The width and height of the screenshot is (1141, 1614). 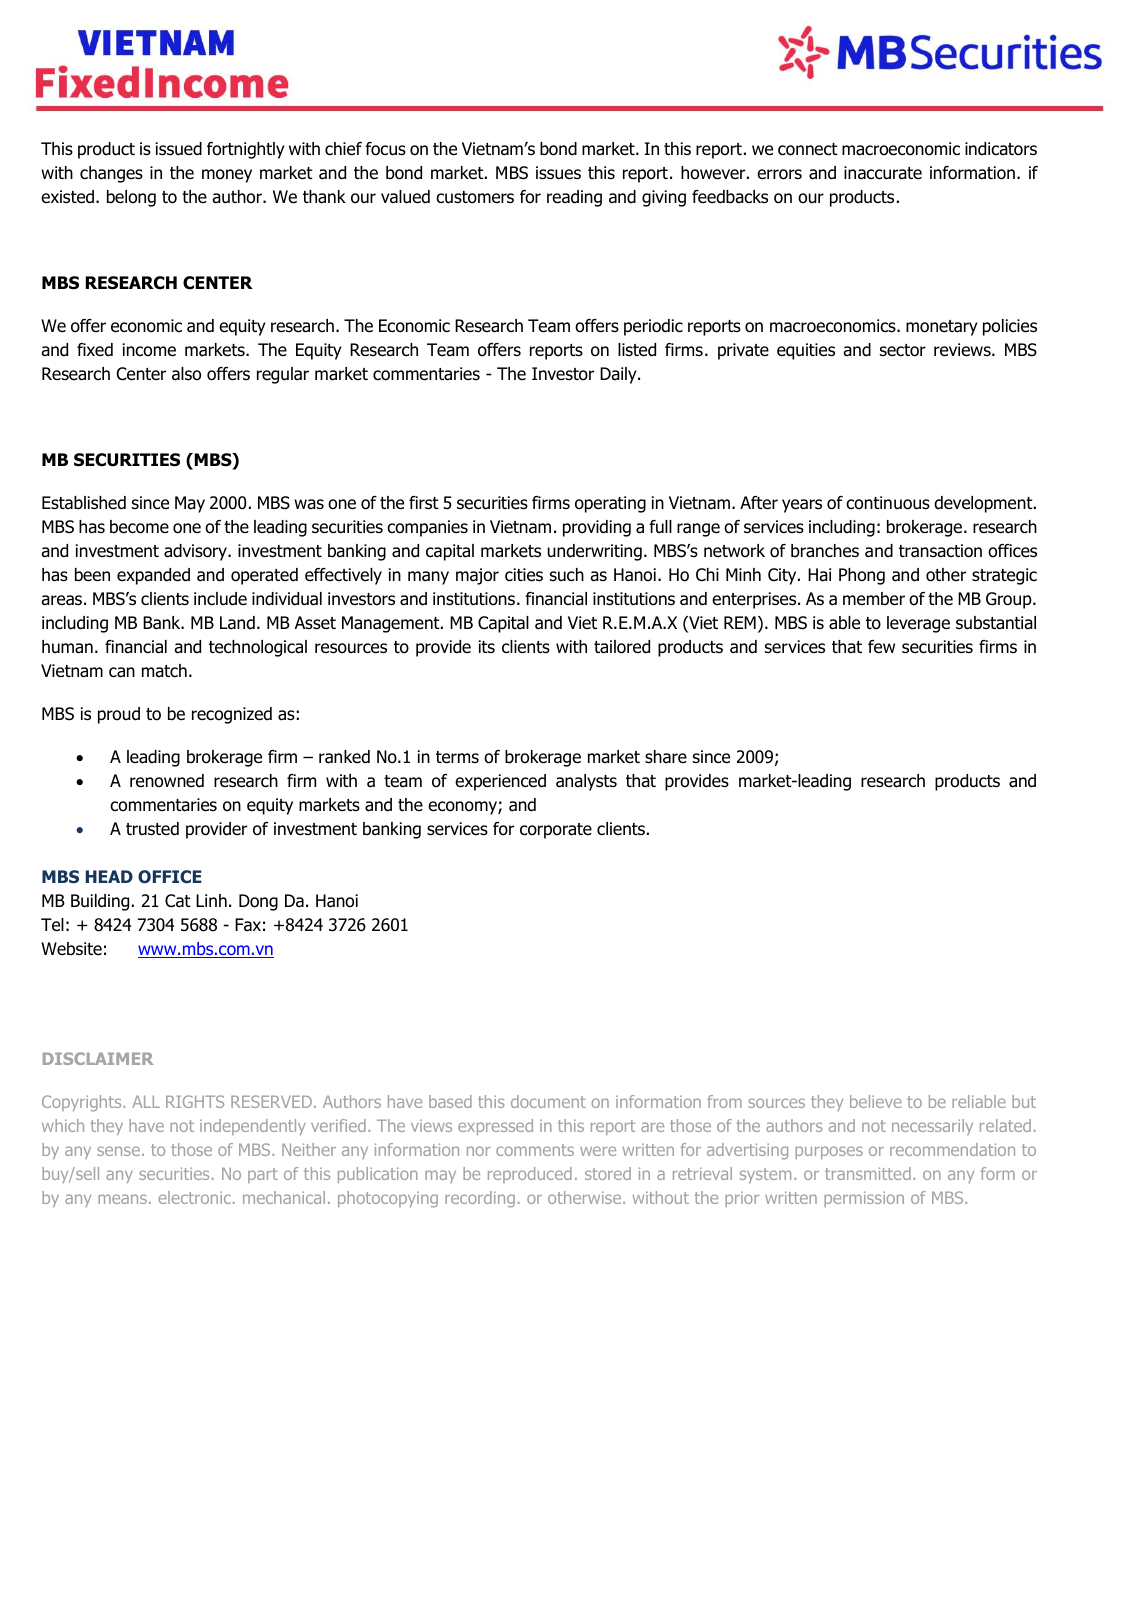 What do you see at coordinates (868, 1173) in the screenshot?
I see `transmitted` at bounding box center [868, 1173].
